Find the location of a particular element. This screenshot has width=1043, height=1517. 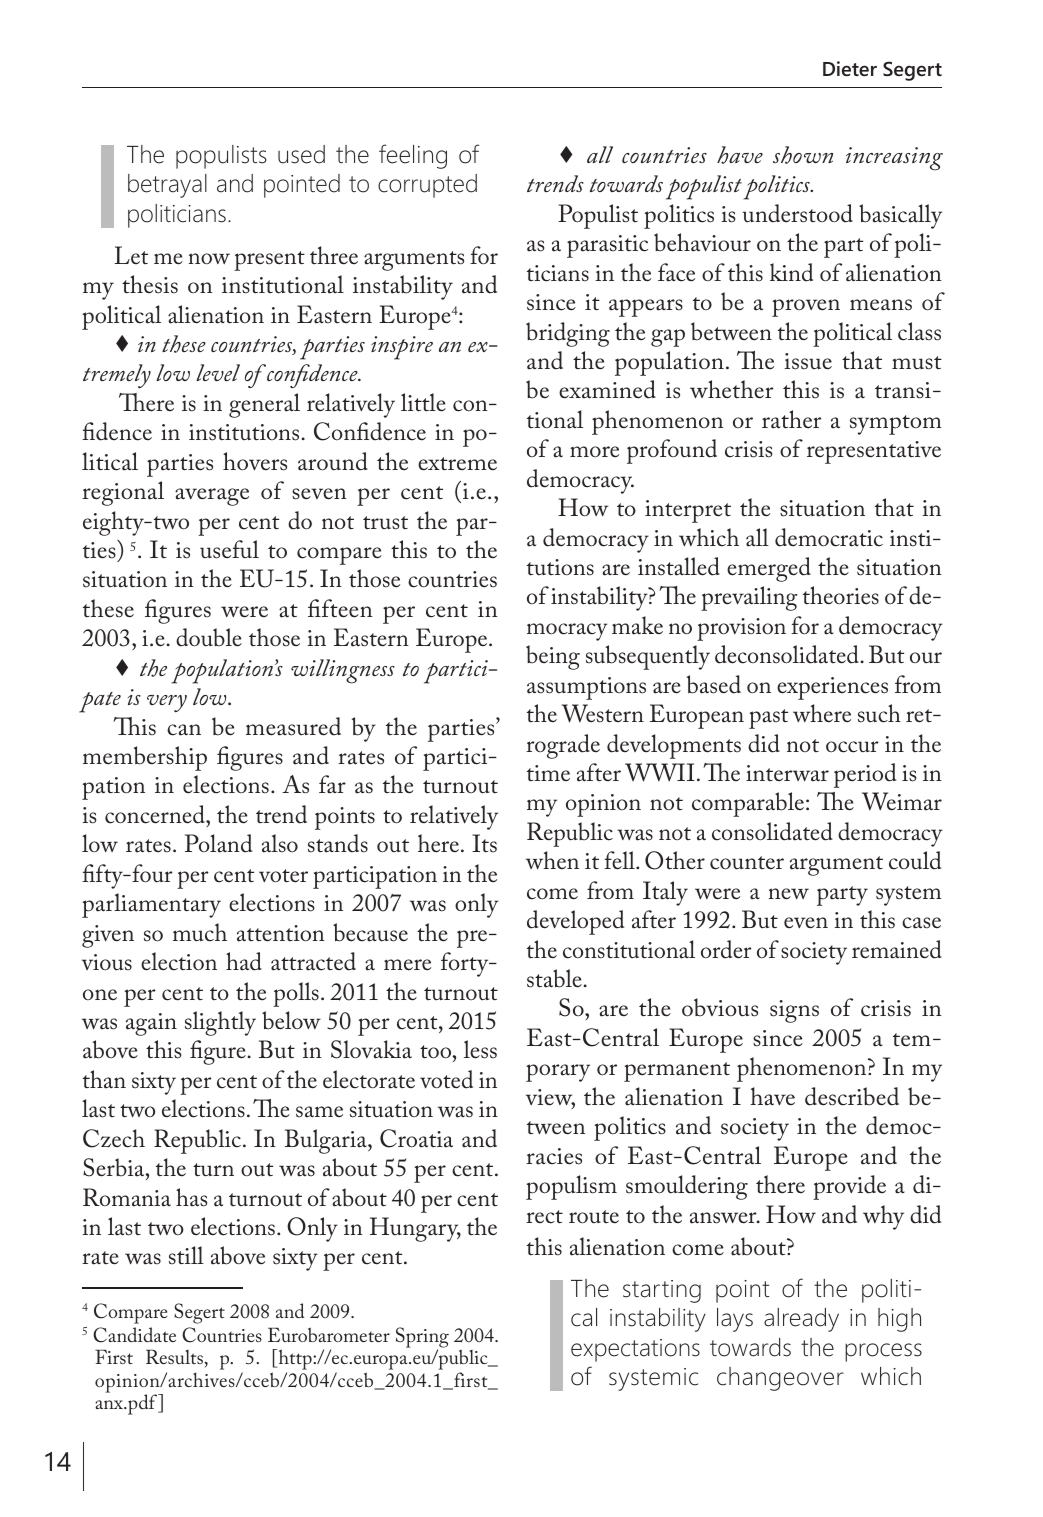

Poland is located at coordinates (218, 843).
